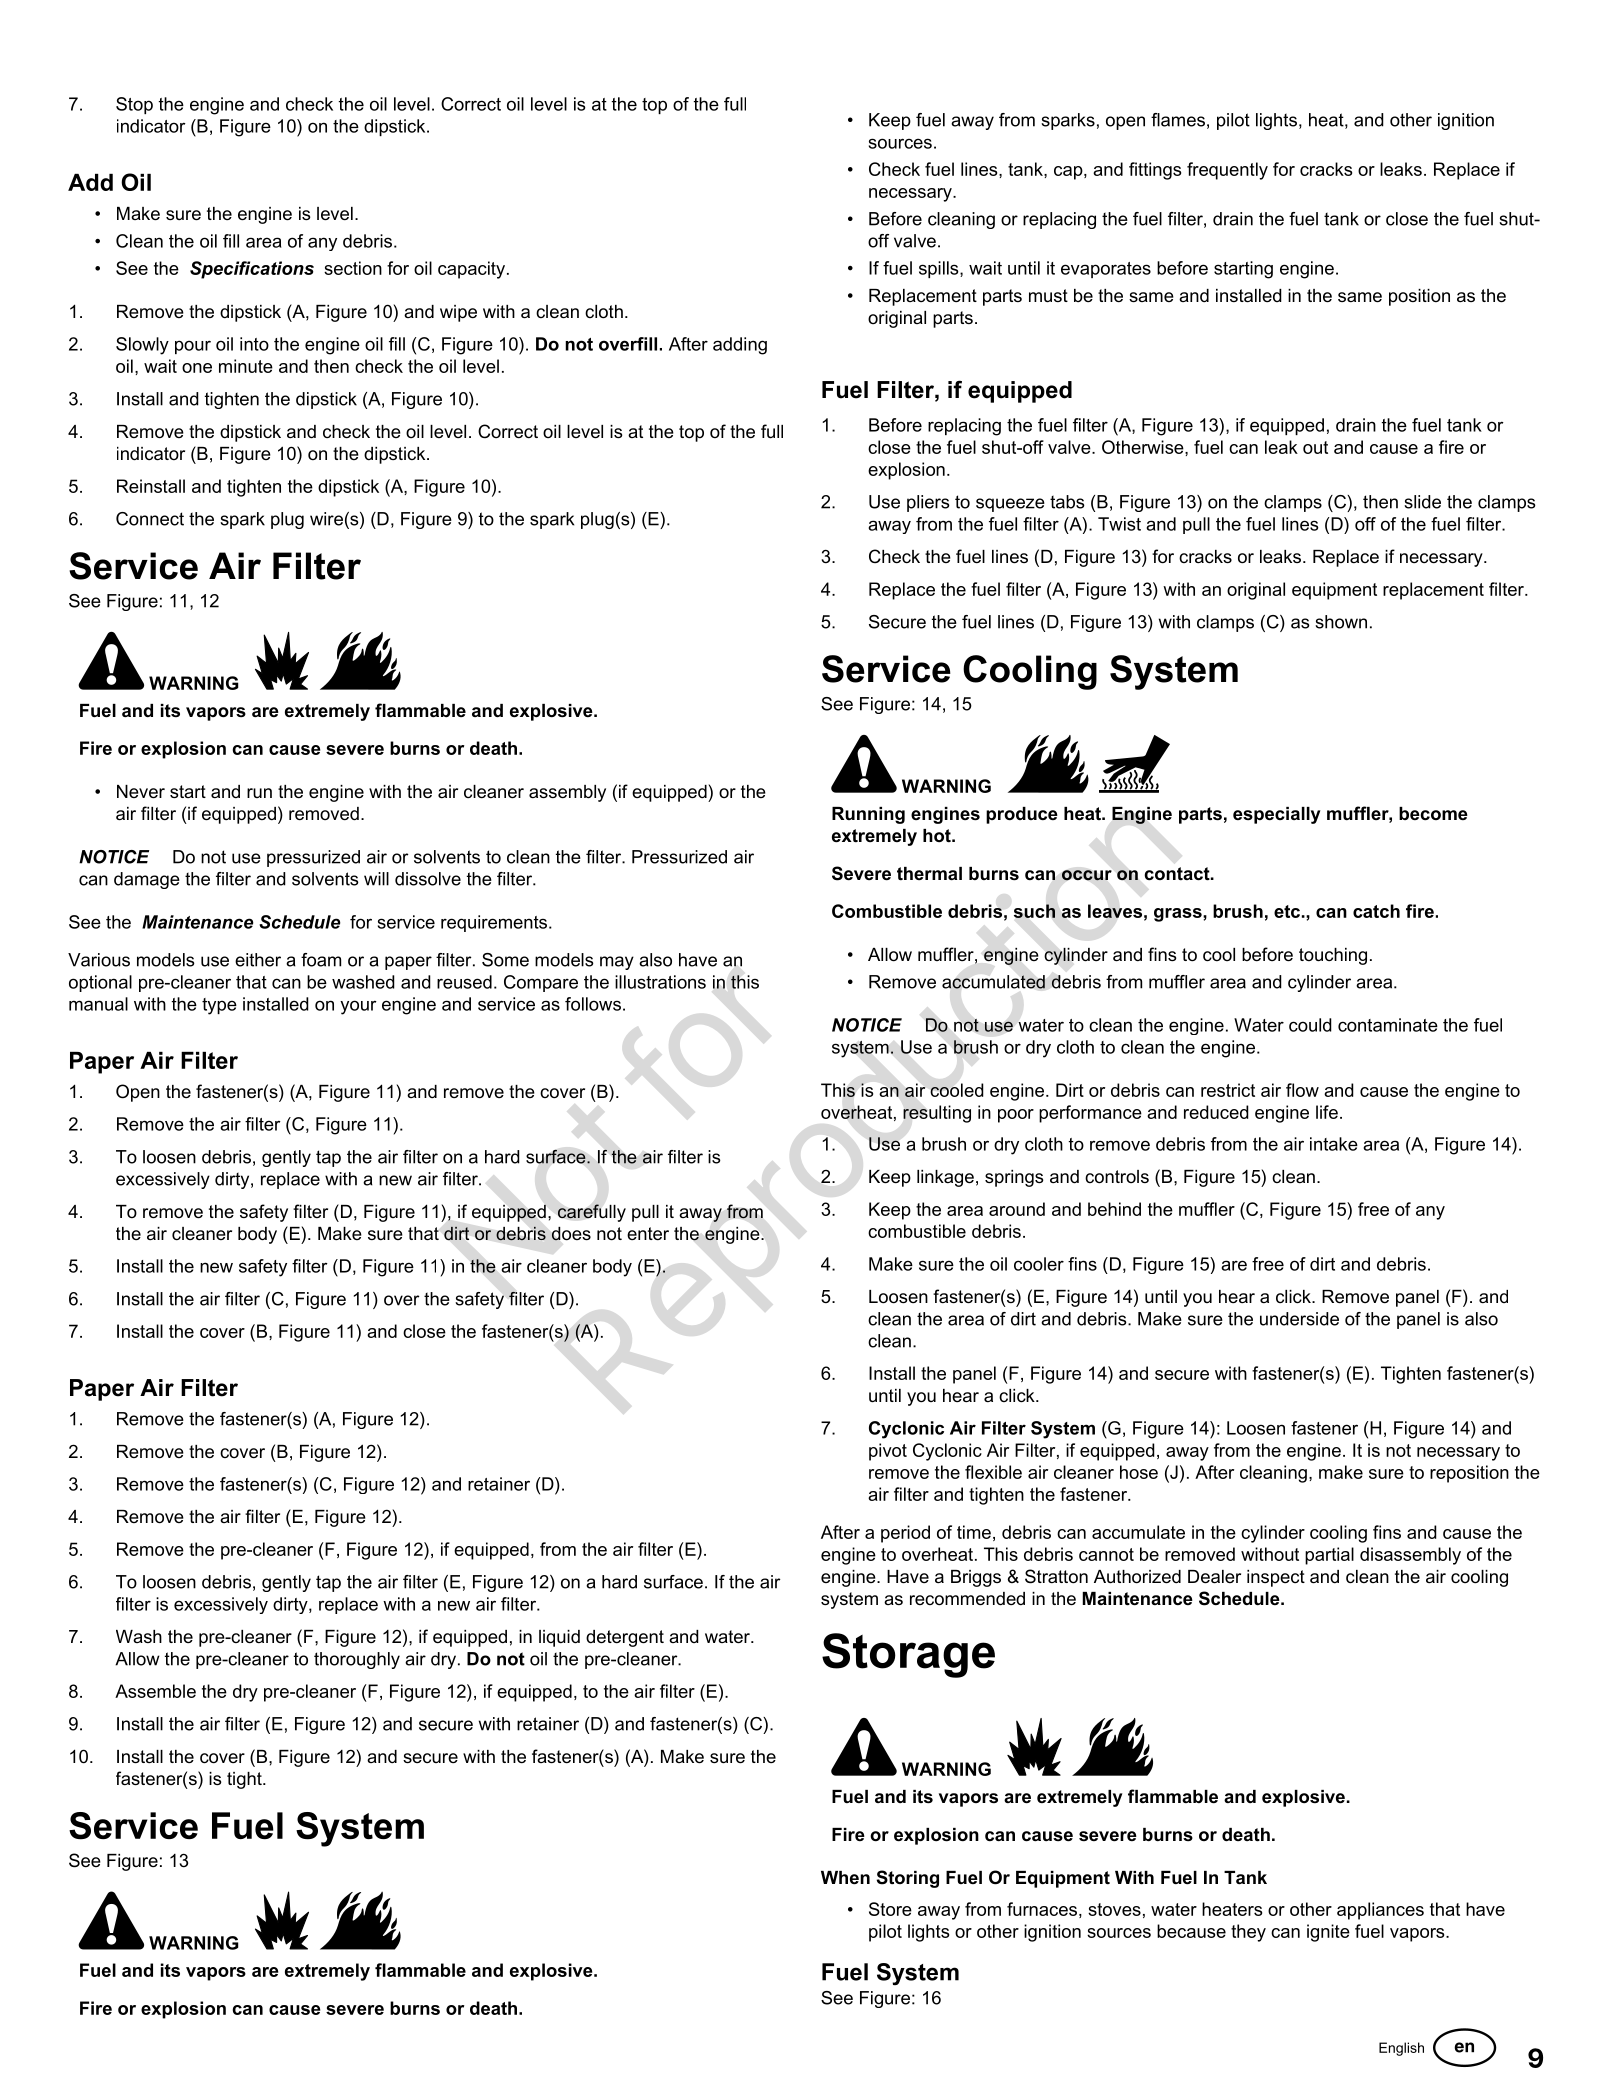 The width and height of the page is (1610, 2083). I want to click on When, so click(845, 1878).
